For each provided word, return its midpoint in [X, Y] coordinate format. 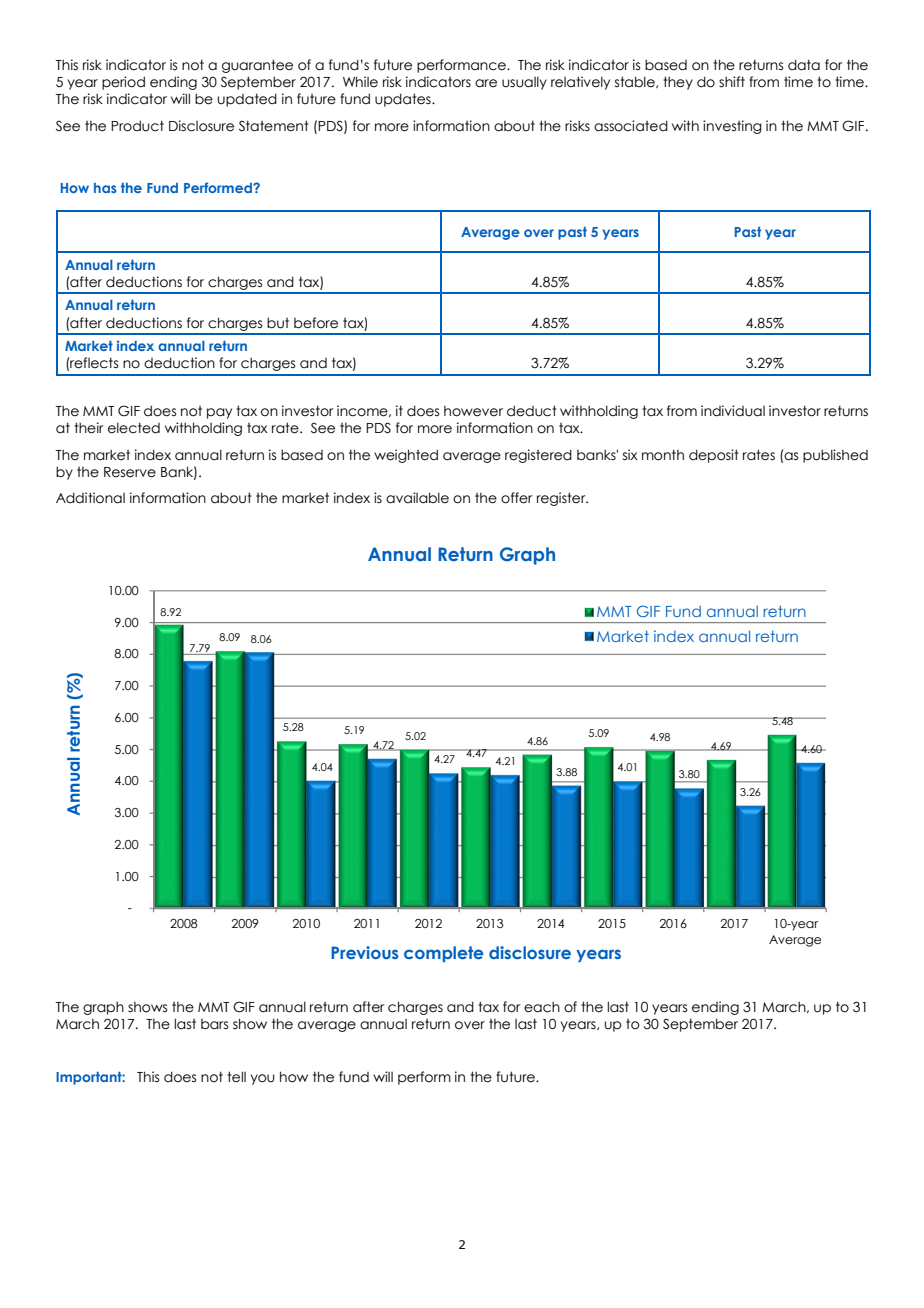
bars [214, 1024]
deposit [714, 456]
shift [732, 82]
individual [733, 411]
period [123, 83]
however [473, 411]
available [417, 498]
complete [444, 954]
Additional [90, 498]
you [263, 1079]
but [278, 323]
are [486, 83]
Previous [364, 952]
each [542, 1007]
